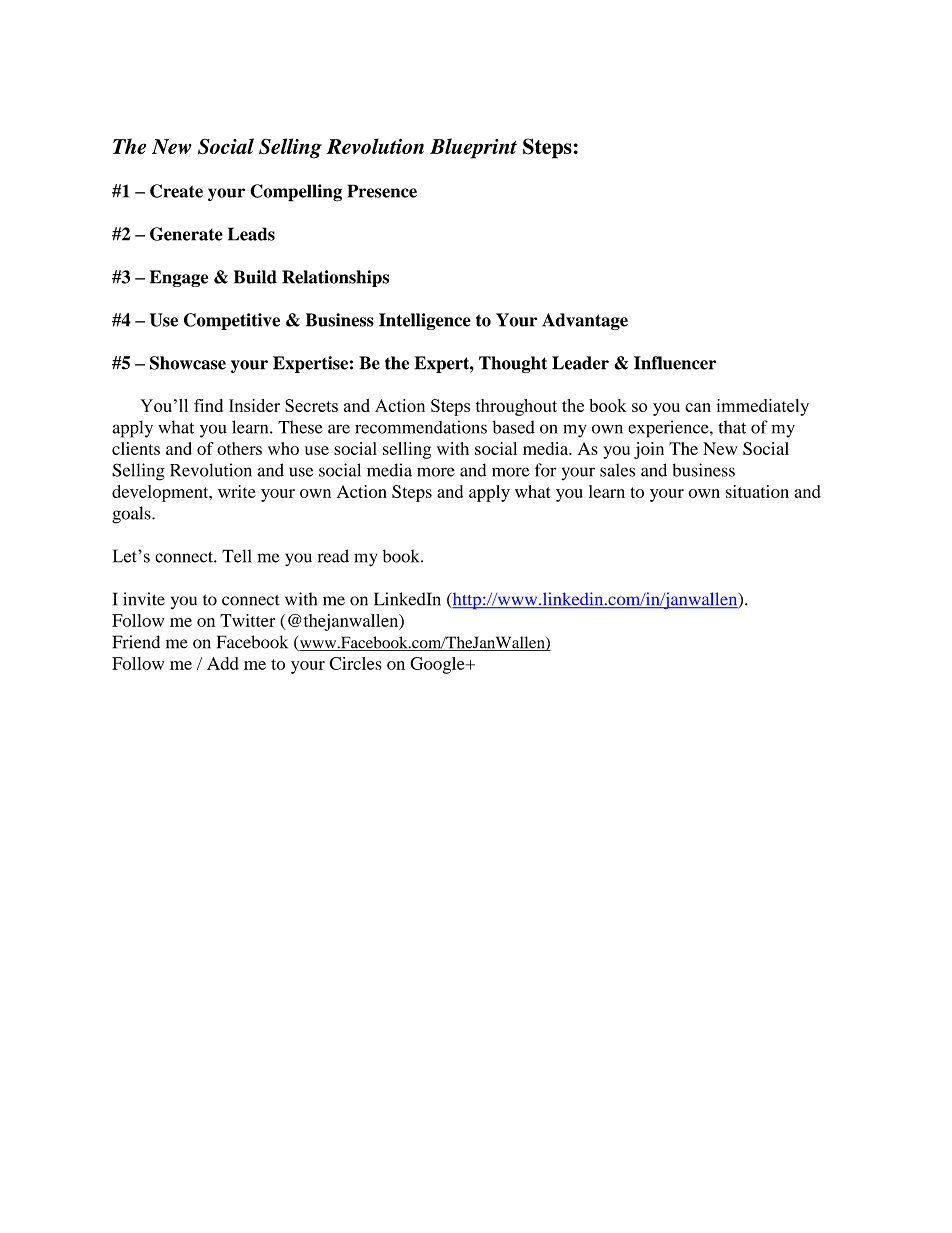 The width and height of the screenshot is (952, 1233). What do you see at coordinates (335, 278) in the screenshot?
I see `Relationships` at bounding box center [335, 278].
